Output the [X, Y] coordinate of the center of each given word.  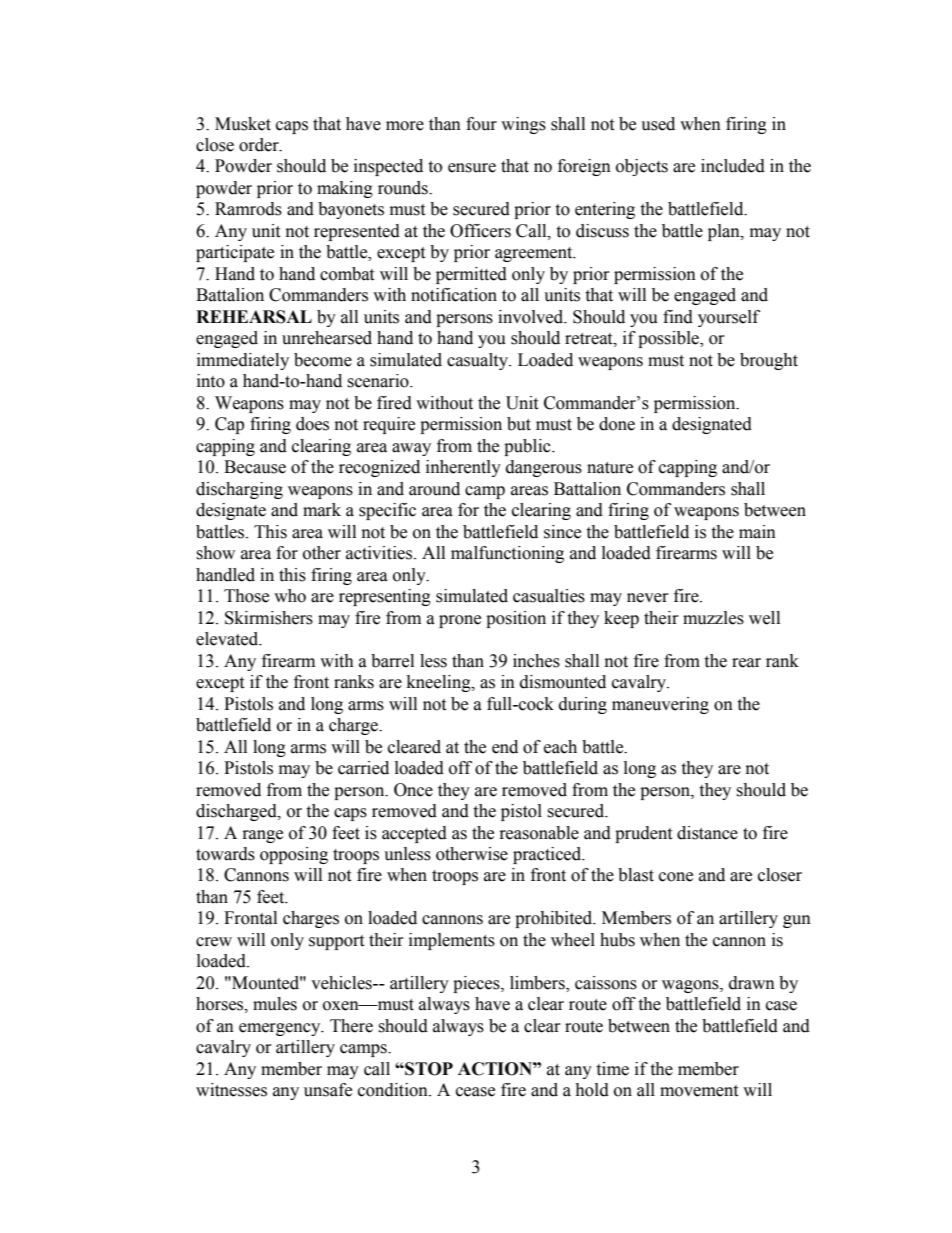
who [290, 596]
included [733, 166]
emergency [281, 1029]
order [260, 145]
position [516, 619]
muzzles [713, 618]
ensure [472, 168]
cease [475, 1092]
